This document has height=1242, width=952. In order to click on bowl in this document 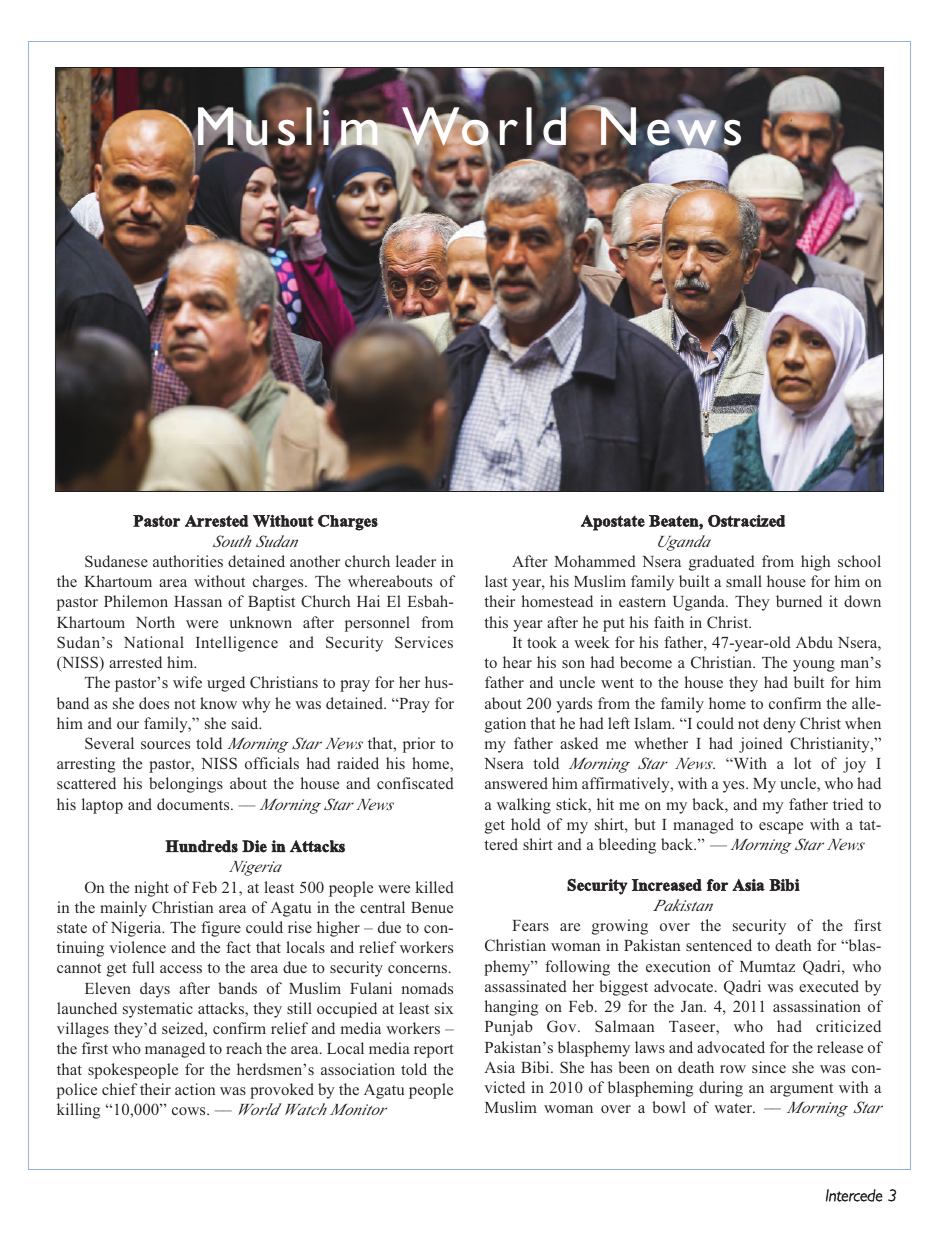, I will do `click(669, 1107)`.
